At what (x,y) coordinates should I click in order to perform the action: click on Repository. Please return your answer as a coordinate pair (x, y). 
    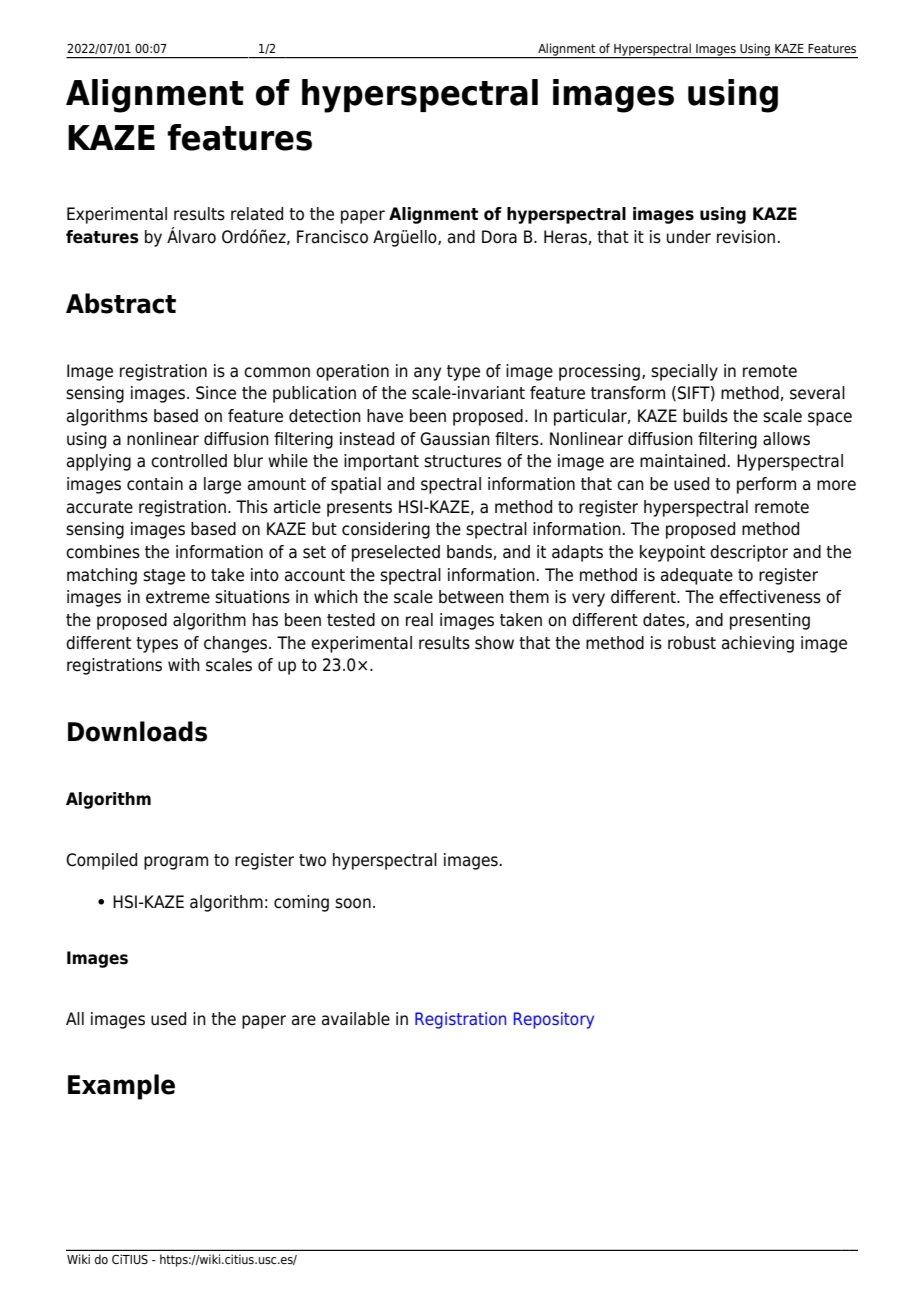
    Looking at the image, I should click on (554, 1020).
